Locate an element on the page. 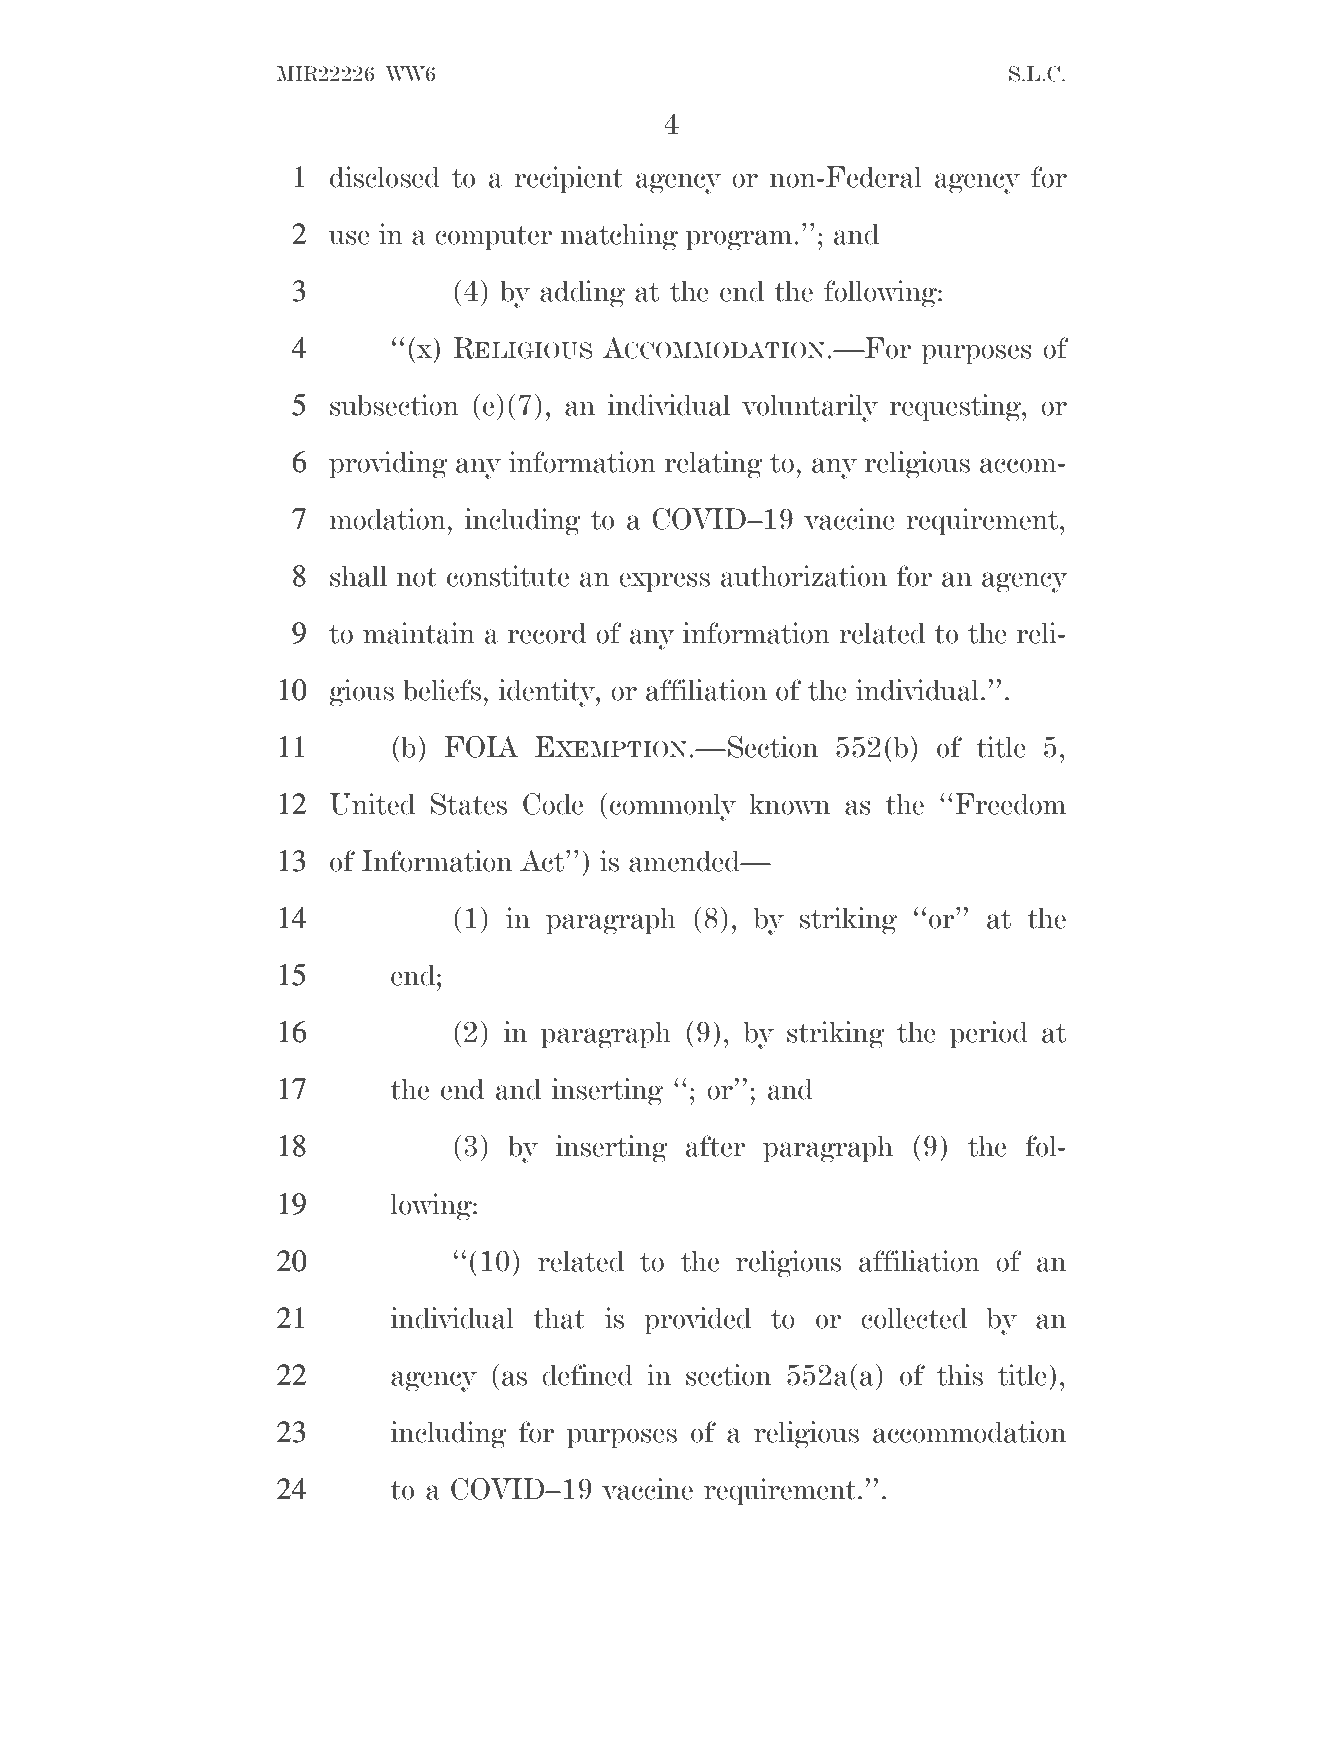 The width and height of the document is (1343, 1738). matching is located at coordinates (619, 237).
